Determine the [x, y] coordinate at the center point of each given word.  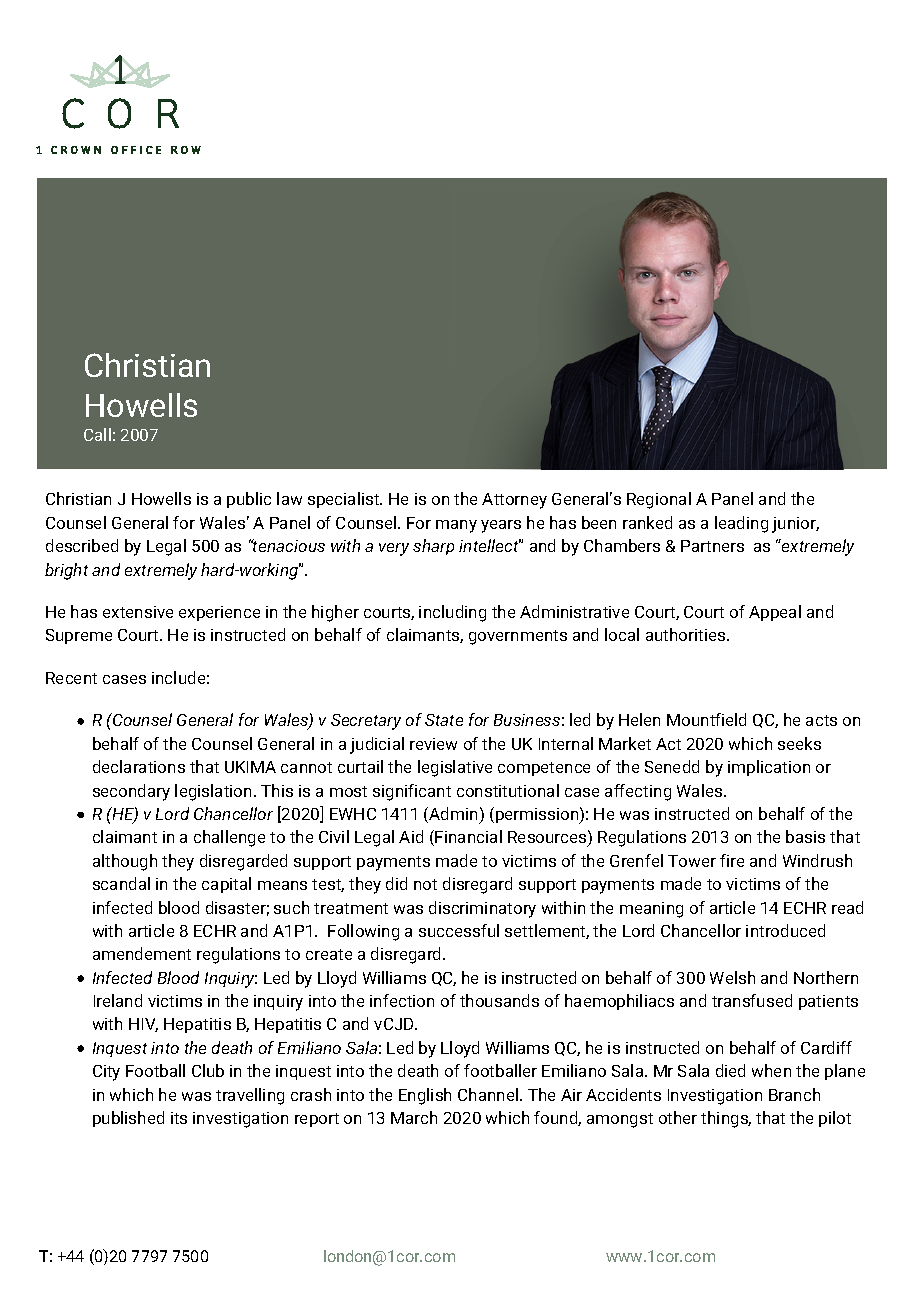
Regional [659, 500]
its [179, 1118]
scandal [121, 883]
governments [518, 637]
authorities [687, 634]
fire [732, 860]
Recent [71, 678]
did [396, 883]
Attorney [514, 501]
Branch [794, 1094]
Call [97, 434]
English [425, 1096]
